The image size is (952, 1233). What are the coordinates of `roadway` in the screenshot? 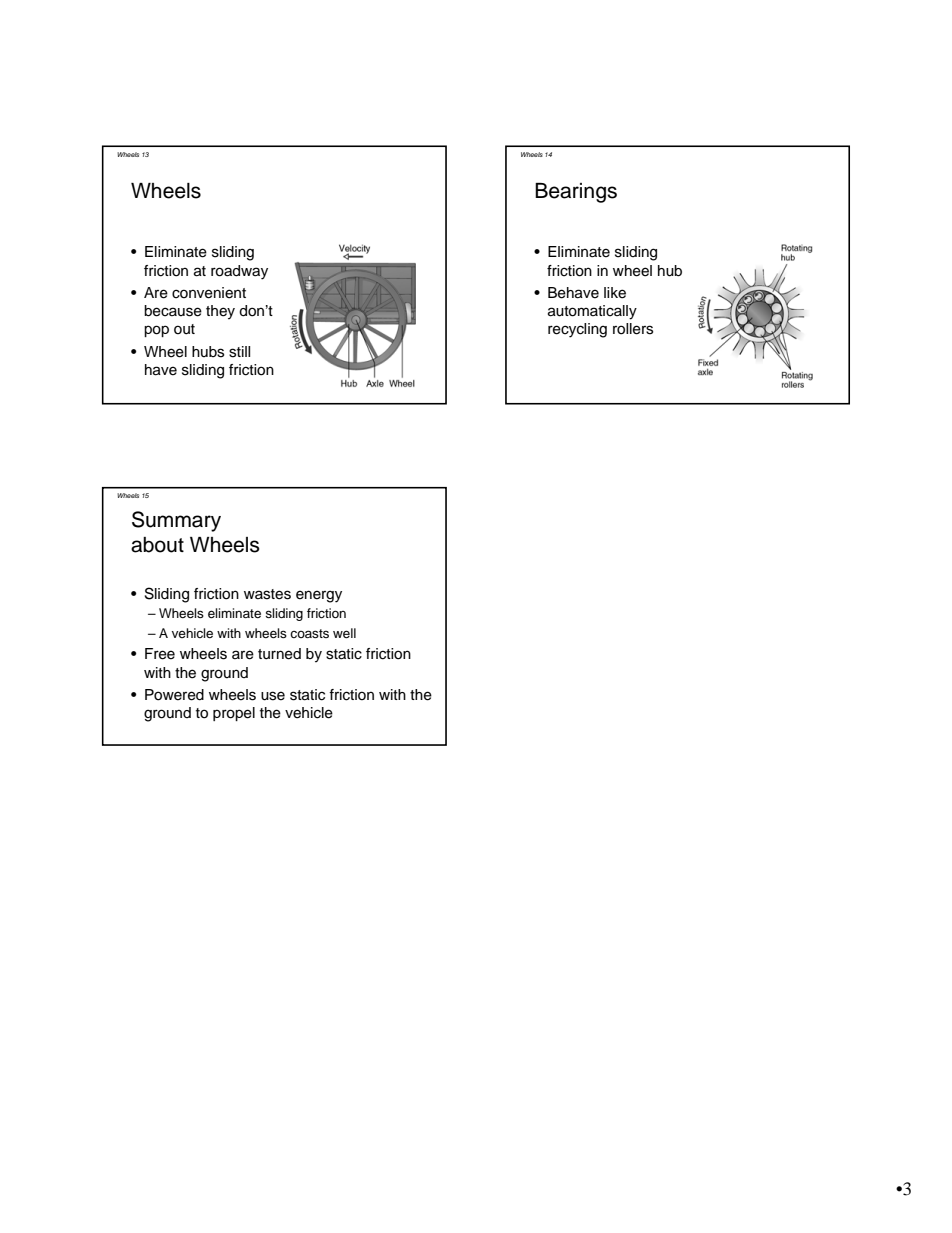 It's located at (239, 272).
